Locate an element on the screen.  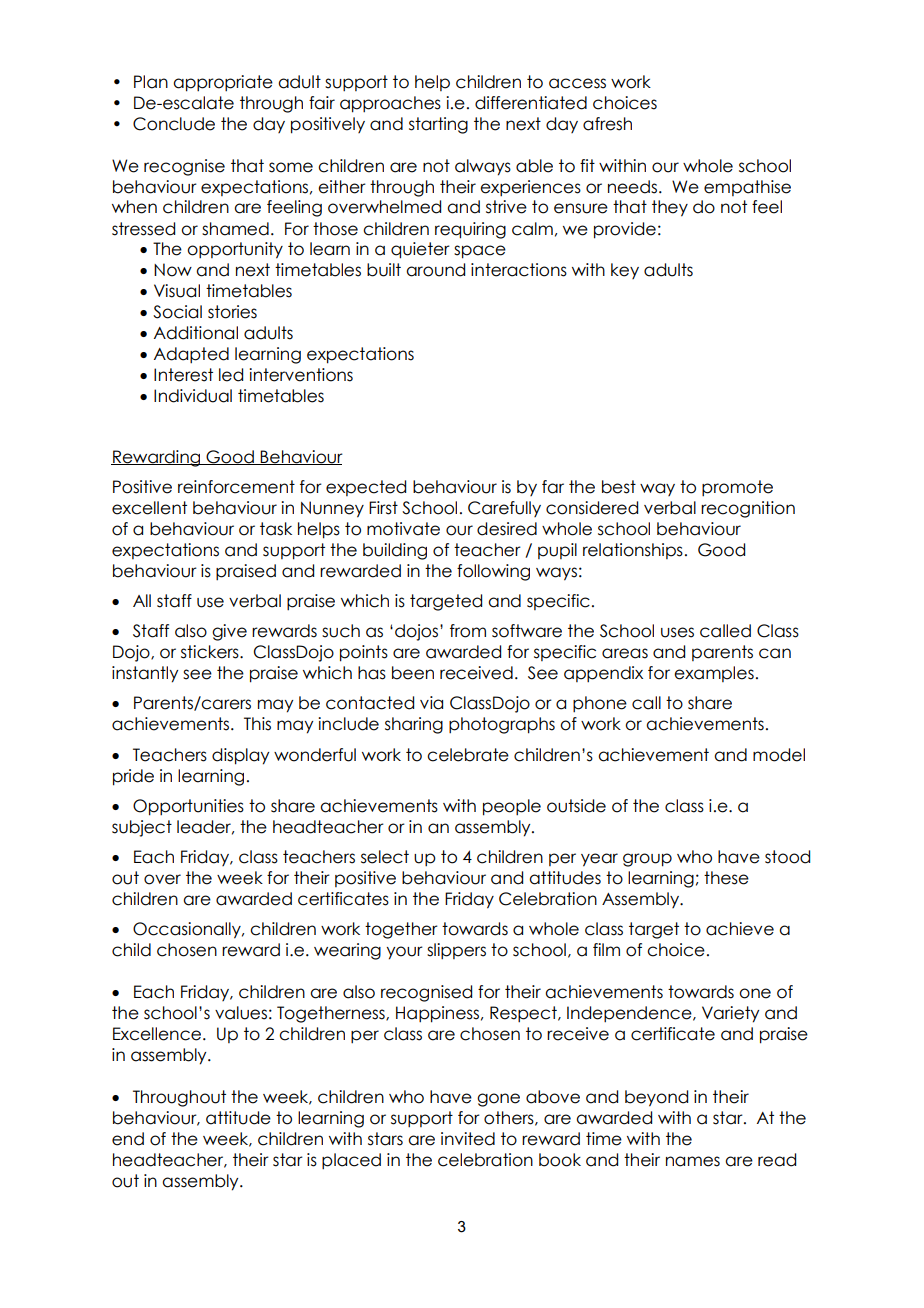
appropriate is located at coordinates (223, 83).
